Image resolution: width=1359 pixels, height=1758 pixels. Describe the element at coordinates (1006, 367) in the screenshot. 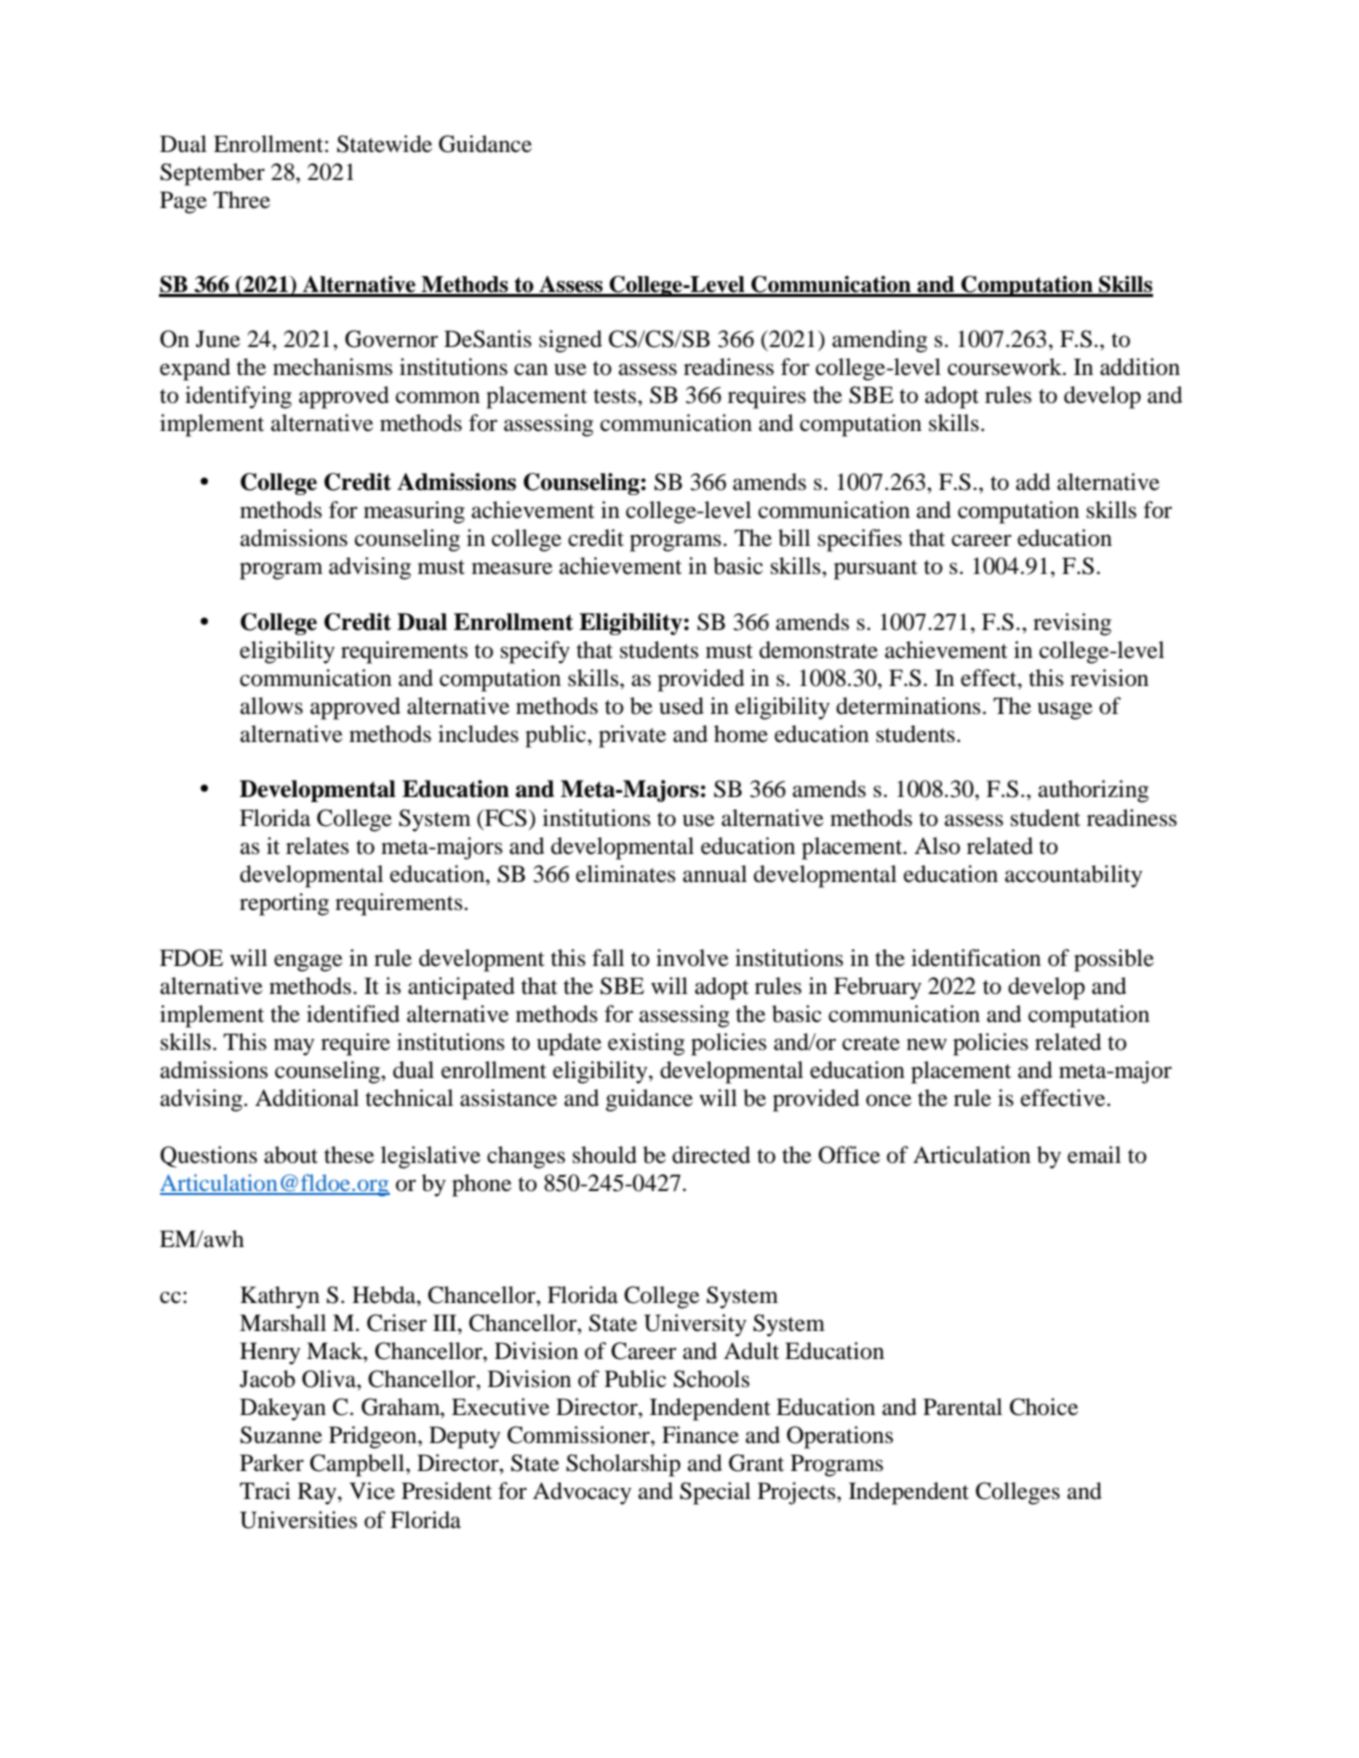

I see `coursework` at that location.
